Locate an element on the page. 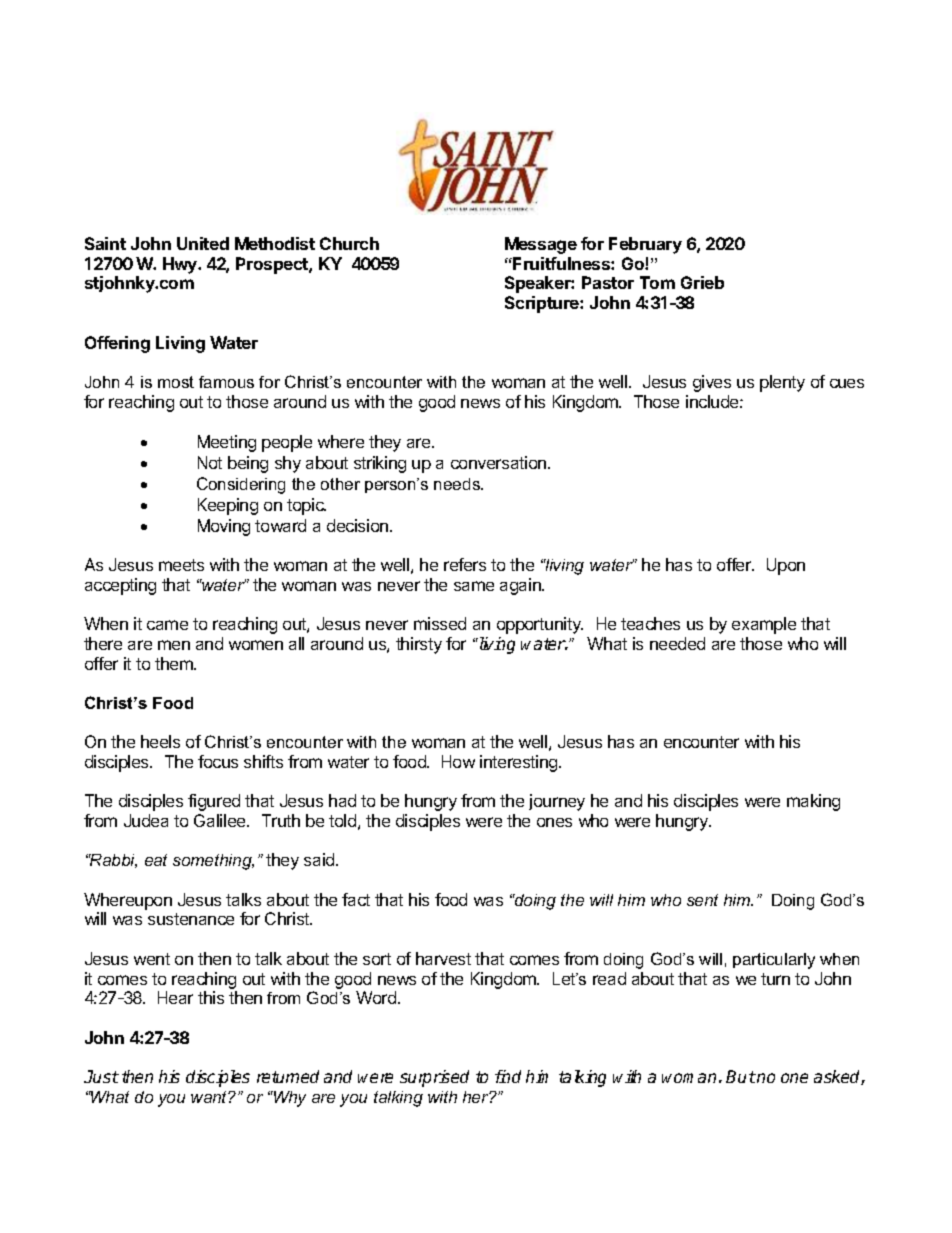 The image size is (952, 1233). example is located at coordinates (764, 625).
